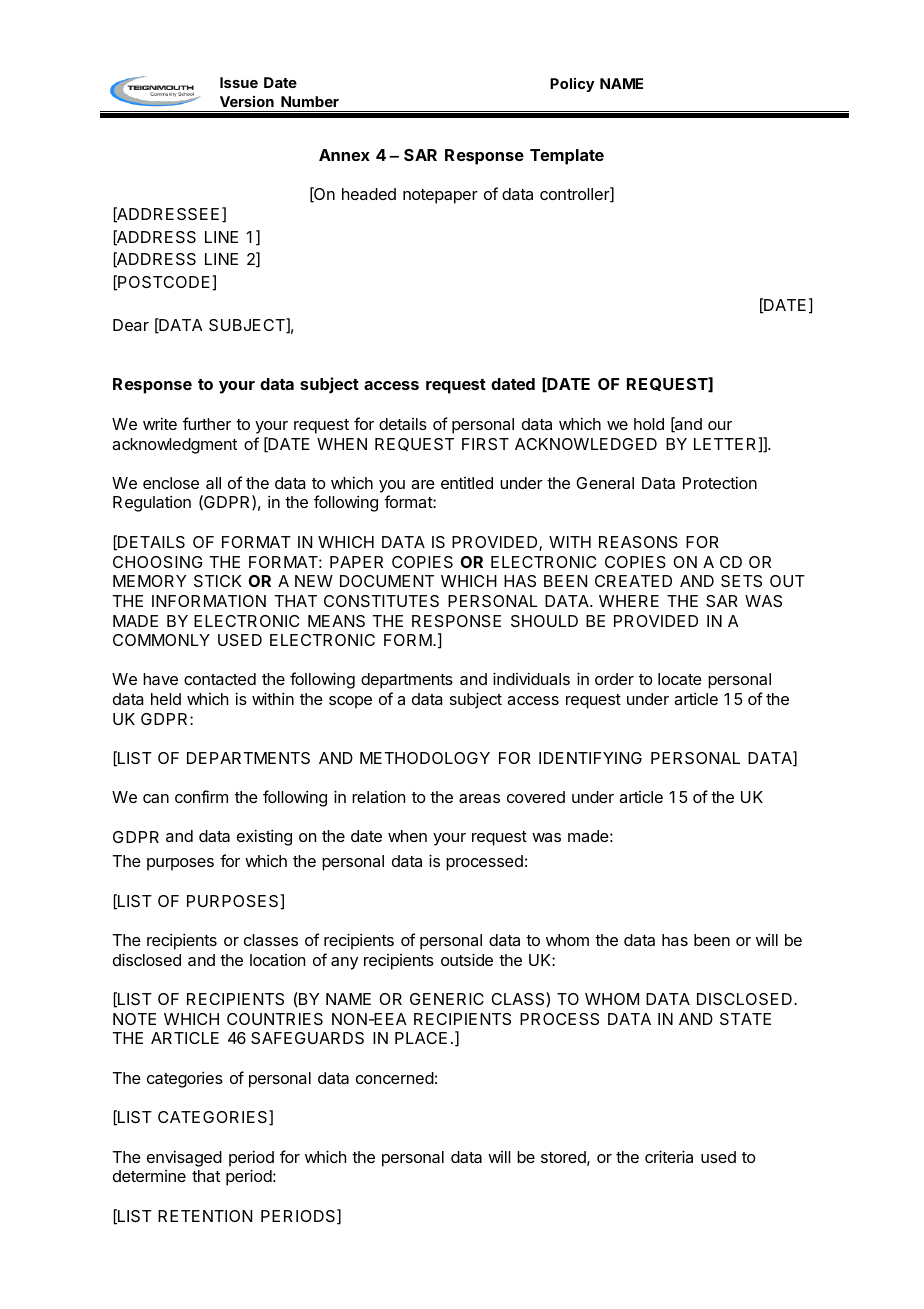 The height and width of the screenshot is (1309, 924). Describe the element at coordinates (572, 85) in the screenshot. I see `Policy` at that location.
